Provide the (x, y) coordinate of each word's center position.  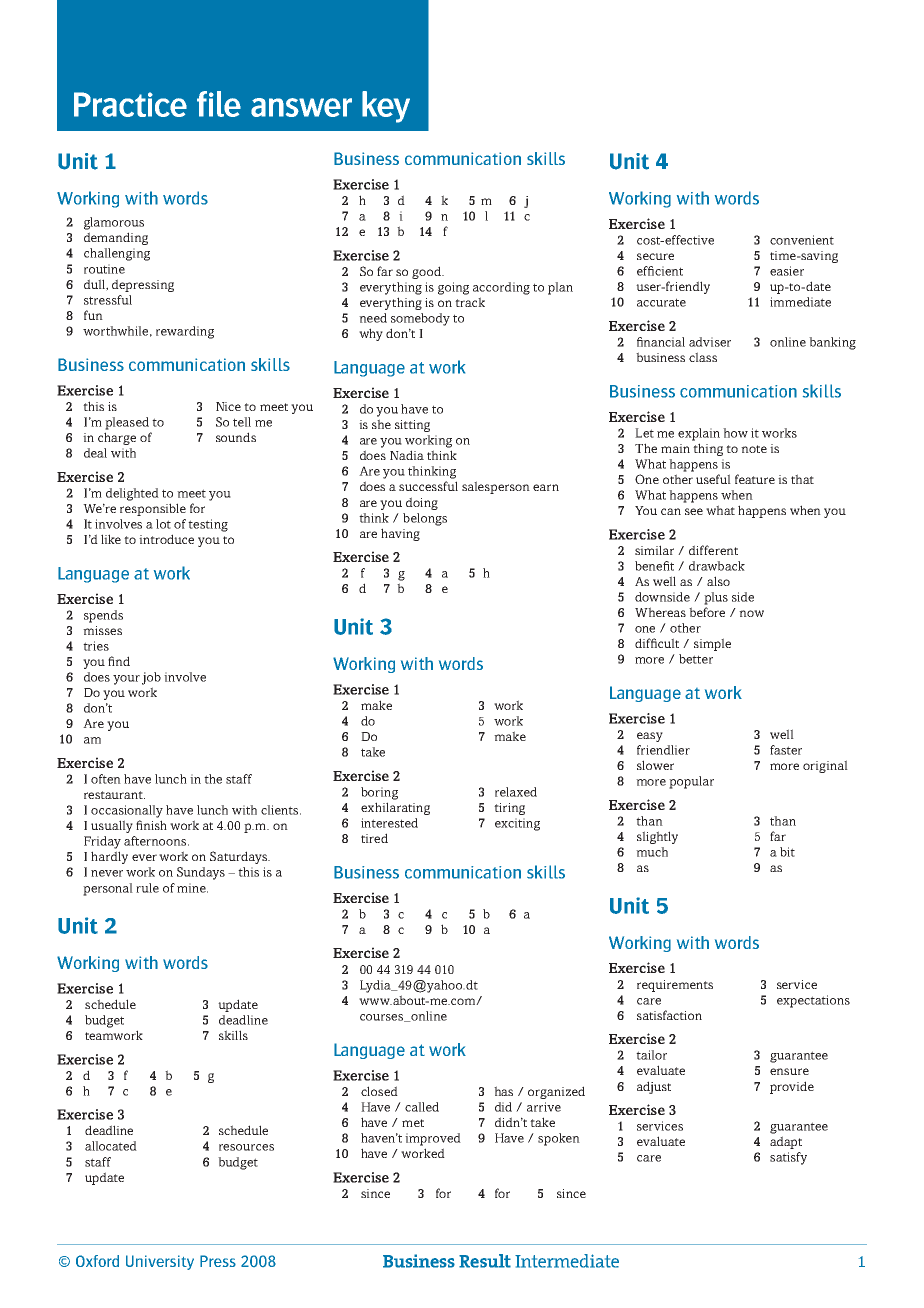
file (219, 104)
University (160, 1262)
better (696, 659)
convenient (802, 240)
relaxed (516, 792)
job (151, 678)
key (386, 107)
